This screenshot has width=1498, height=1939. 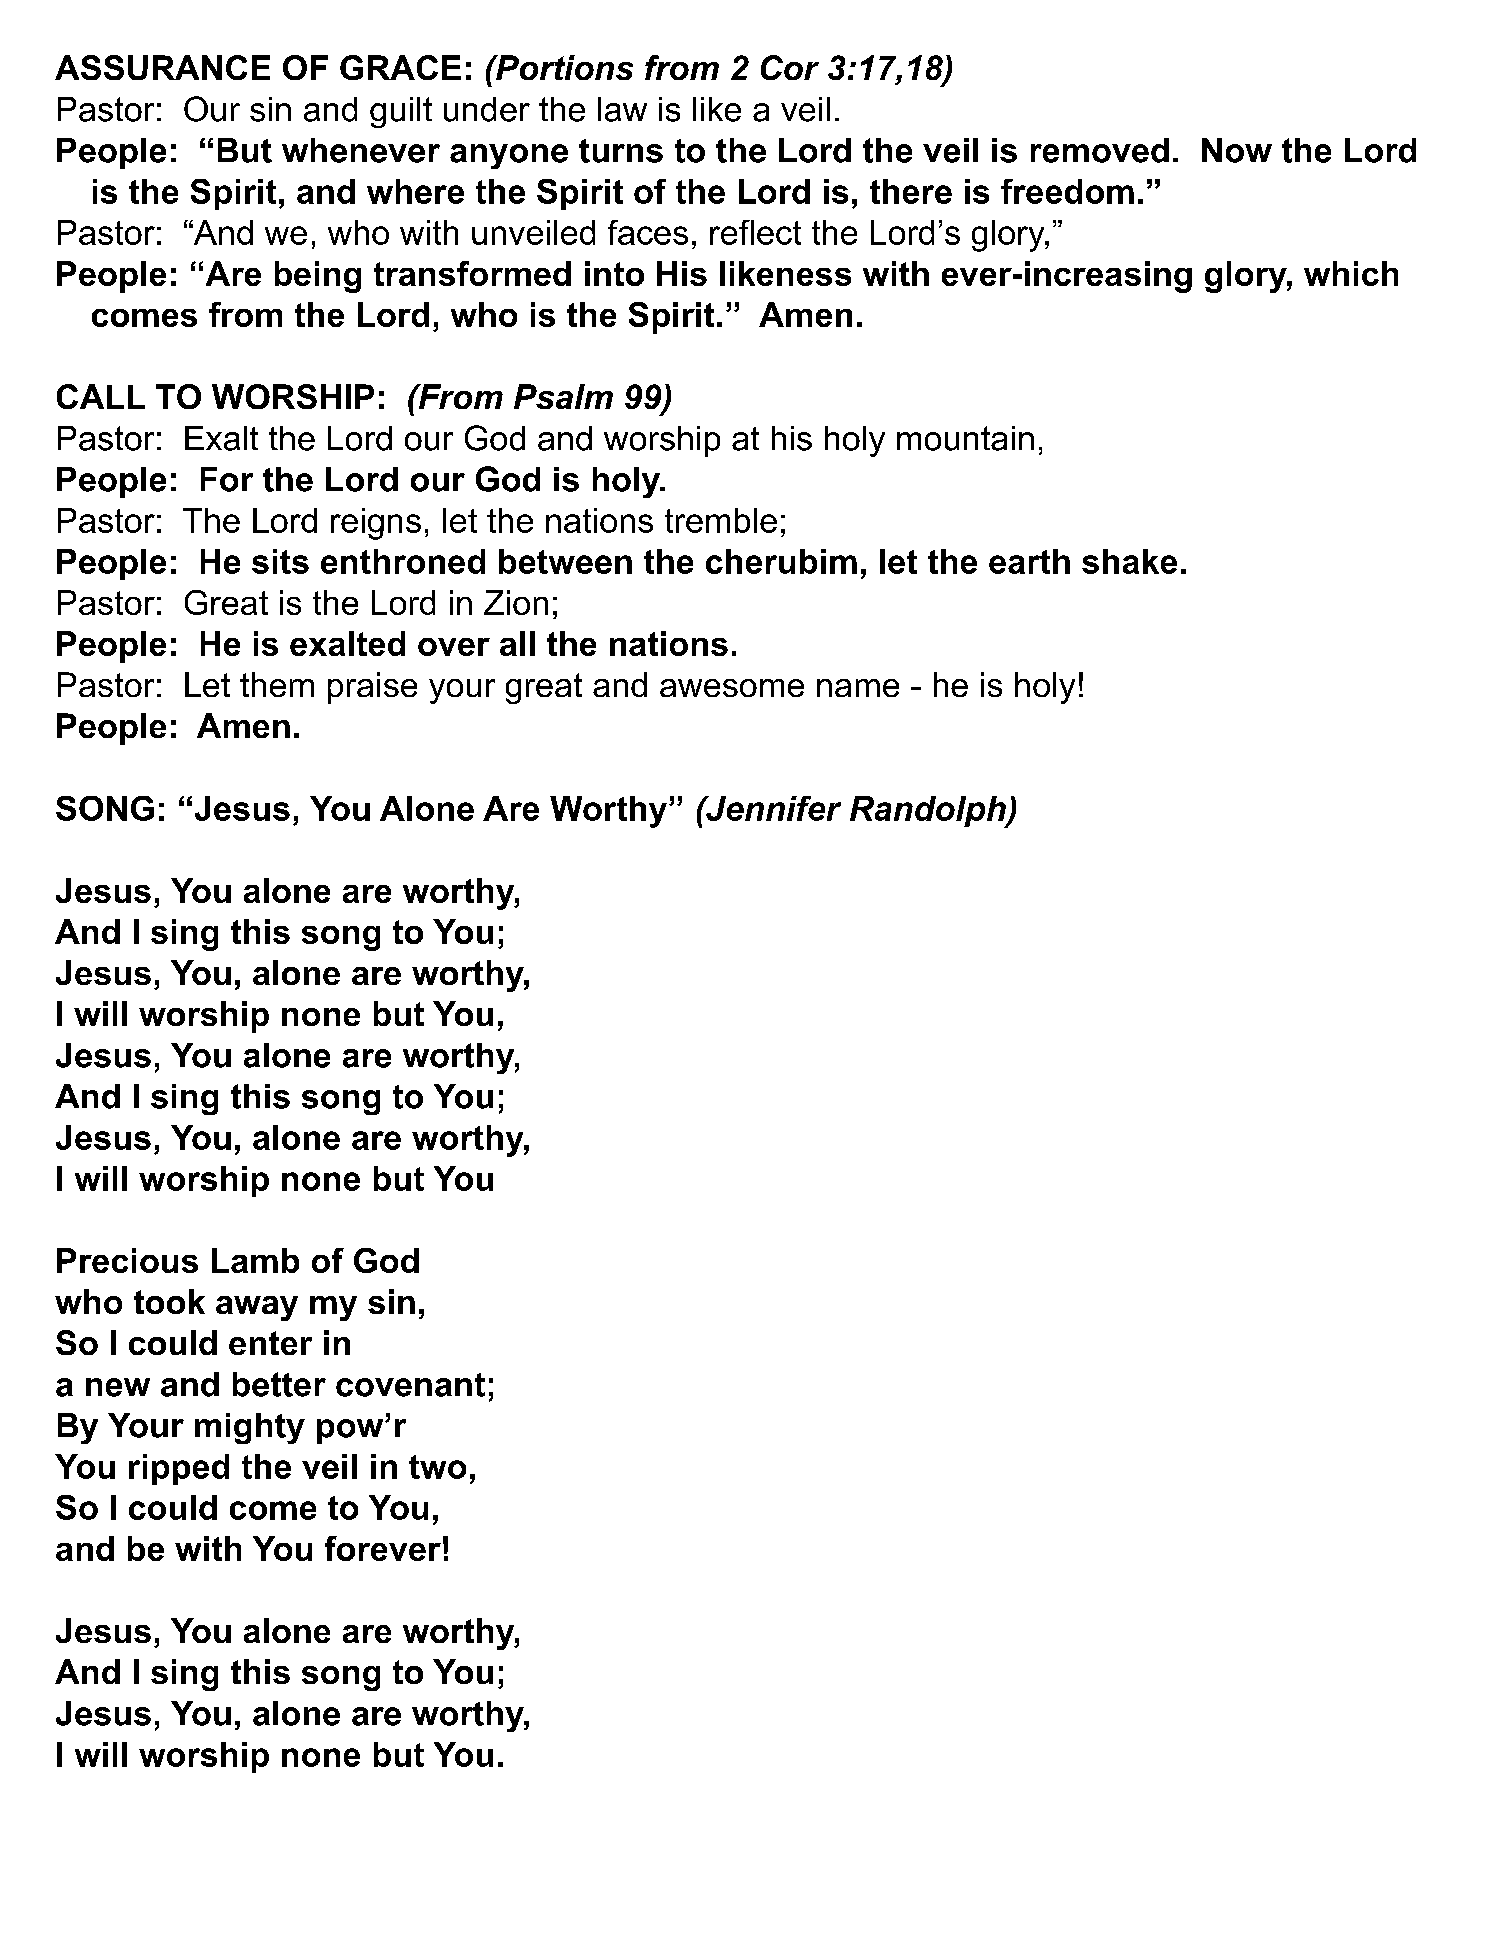 What do you see at coordinates (280, 561) in the screenshot?
I see `sits` at bounding box center [280, 561].
